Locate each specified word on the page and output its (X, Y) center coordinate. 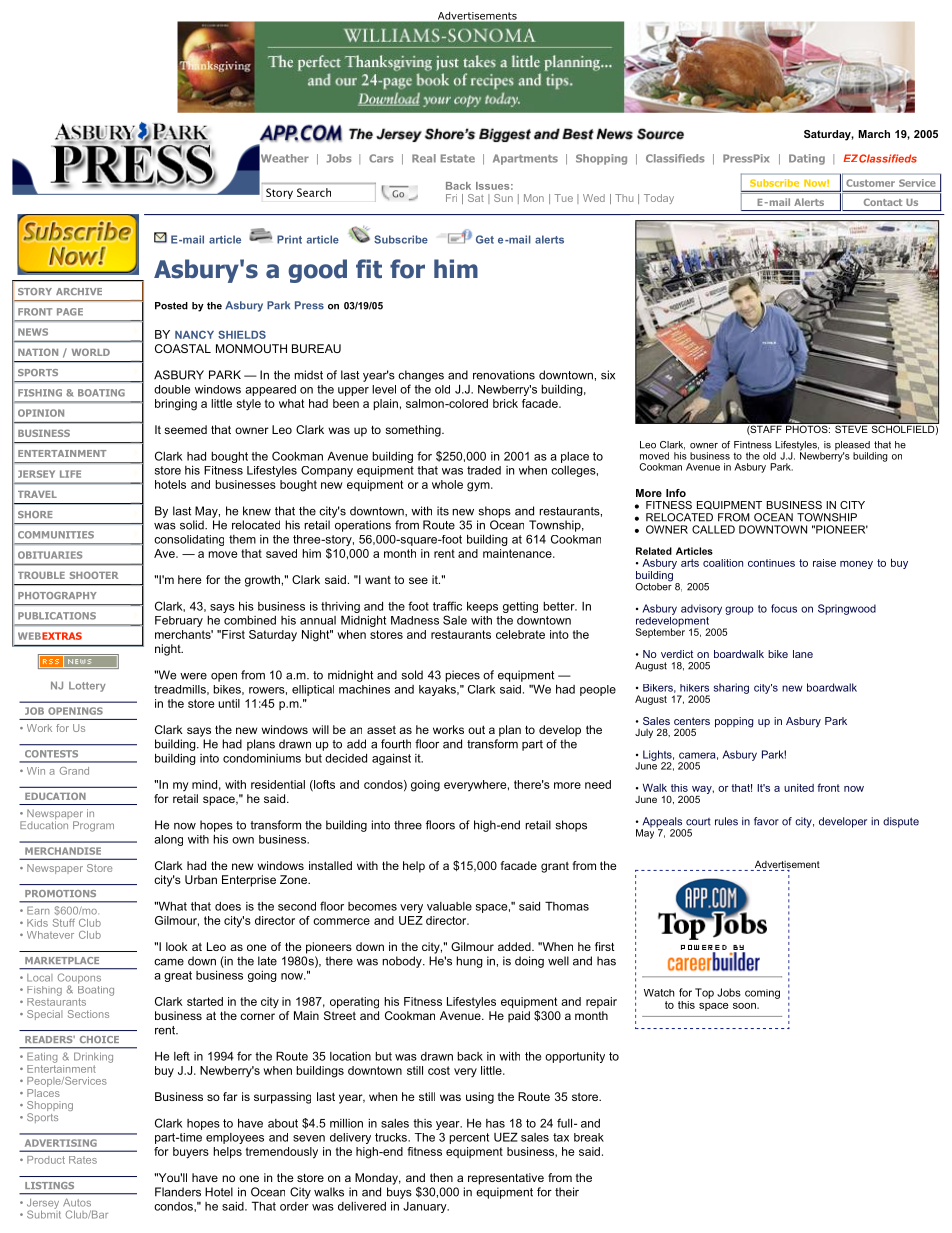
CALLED (713, 529)
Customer (870, 183)
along (168, 840)
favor (766, 821)
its (443, 511)
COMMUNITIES (56, 535)
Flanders (178, 1192)
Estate (458, 158)
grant (555, 867)
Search (314, 192)
